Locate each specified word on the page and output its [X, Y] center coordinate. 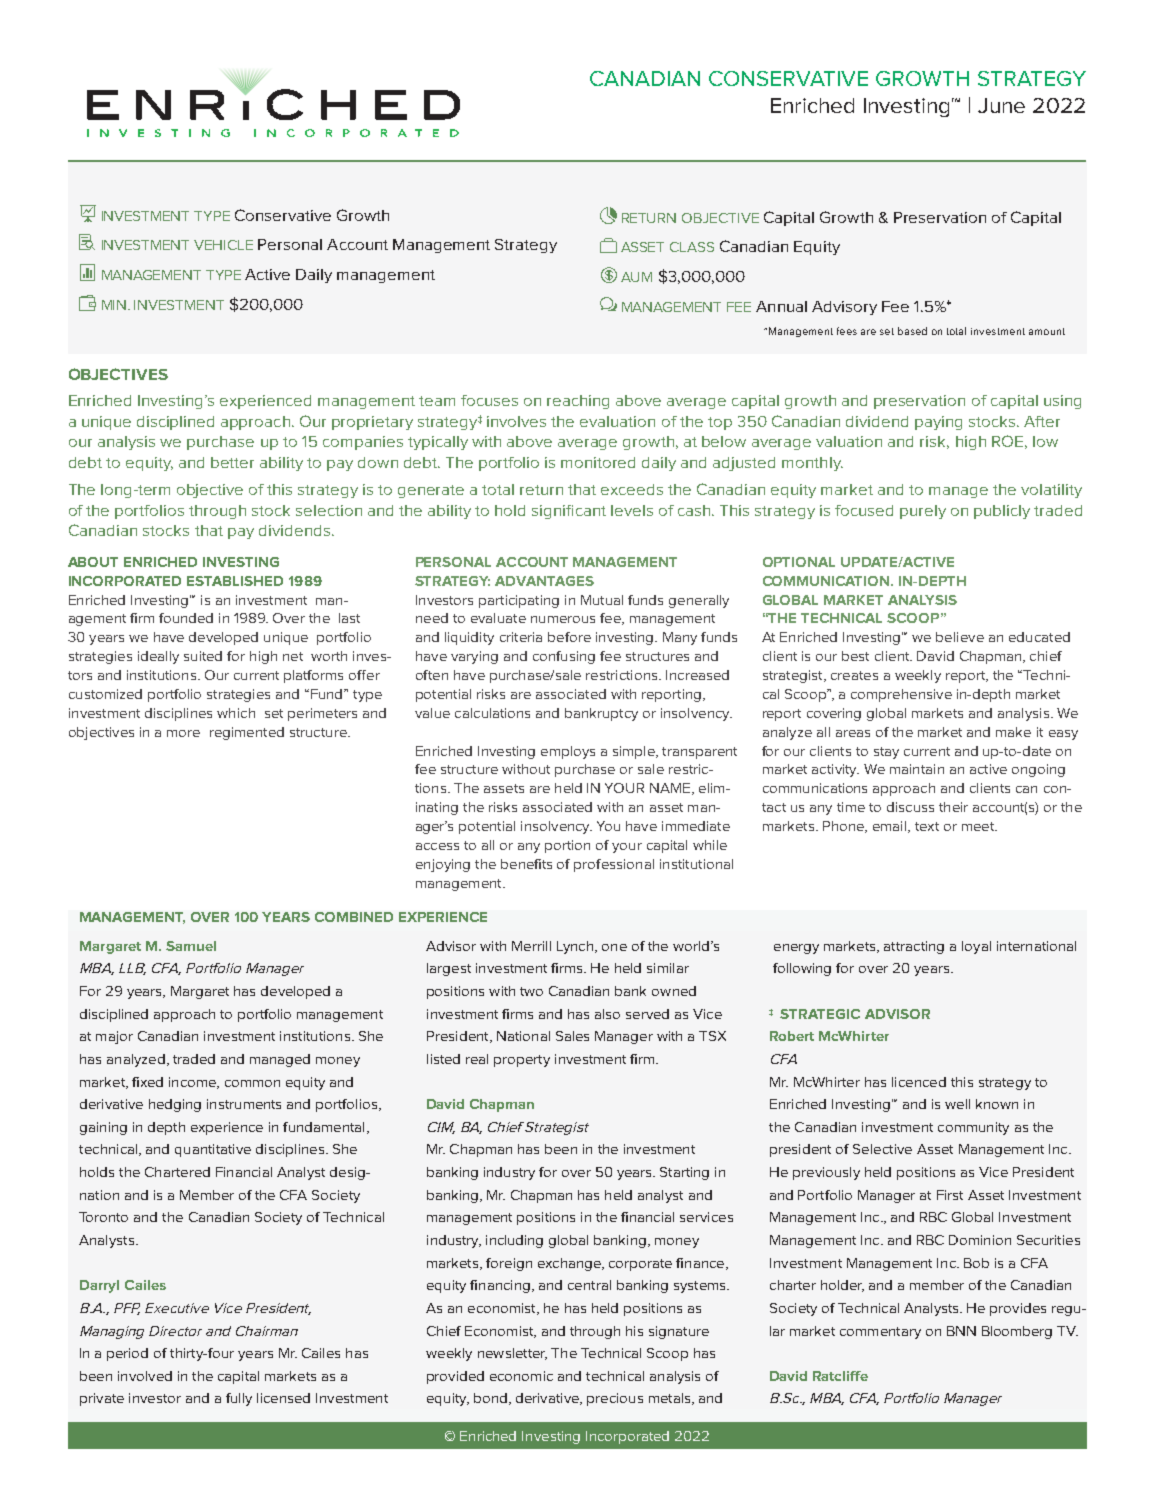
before [569, 637]
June [1001, 105]
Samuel [191, 946]
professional [614, 865]
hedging [175, 1105]
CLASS [692, 247]
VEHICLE [223, 245]
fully [239, 1399]
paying [938, 423]
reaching [578, 402]
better [232, 462]
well [957, 1104]
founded [186, 618]
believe [960, 637]
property [522, 1061]
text [927, 826]
